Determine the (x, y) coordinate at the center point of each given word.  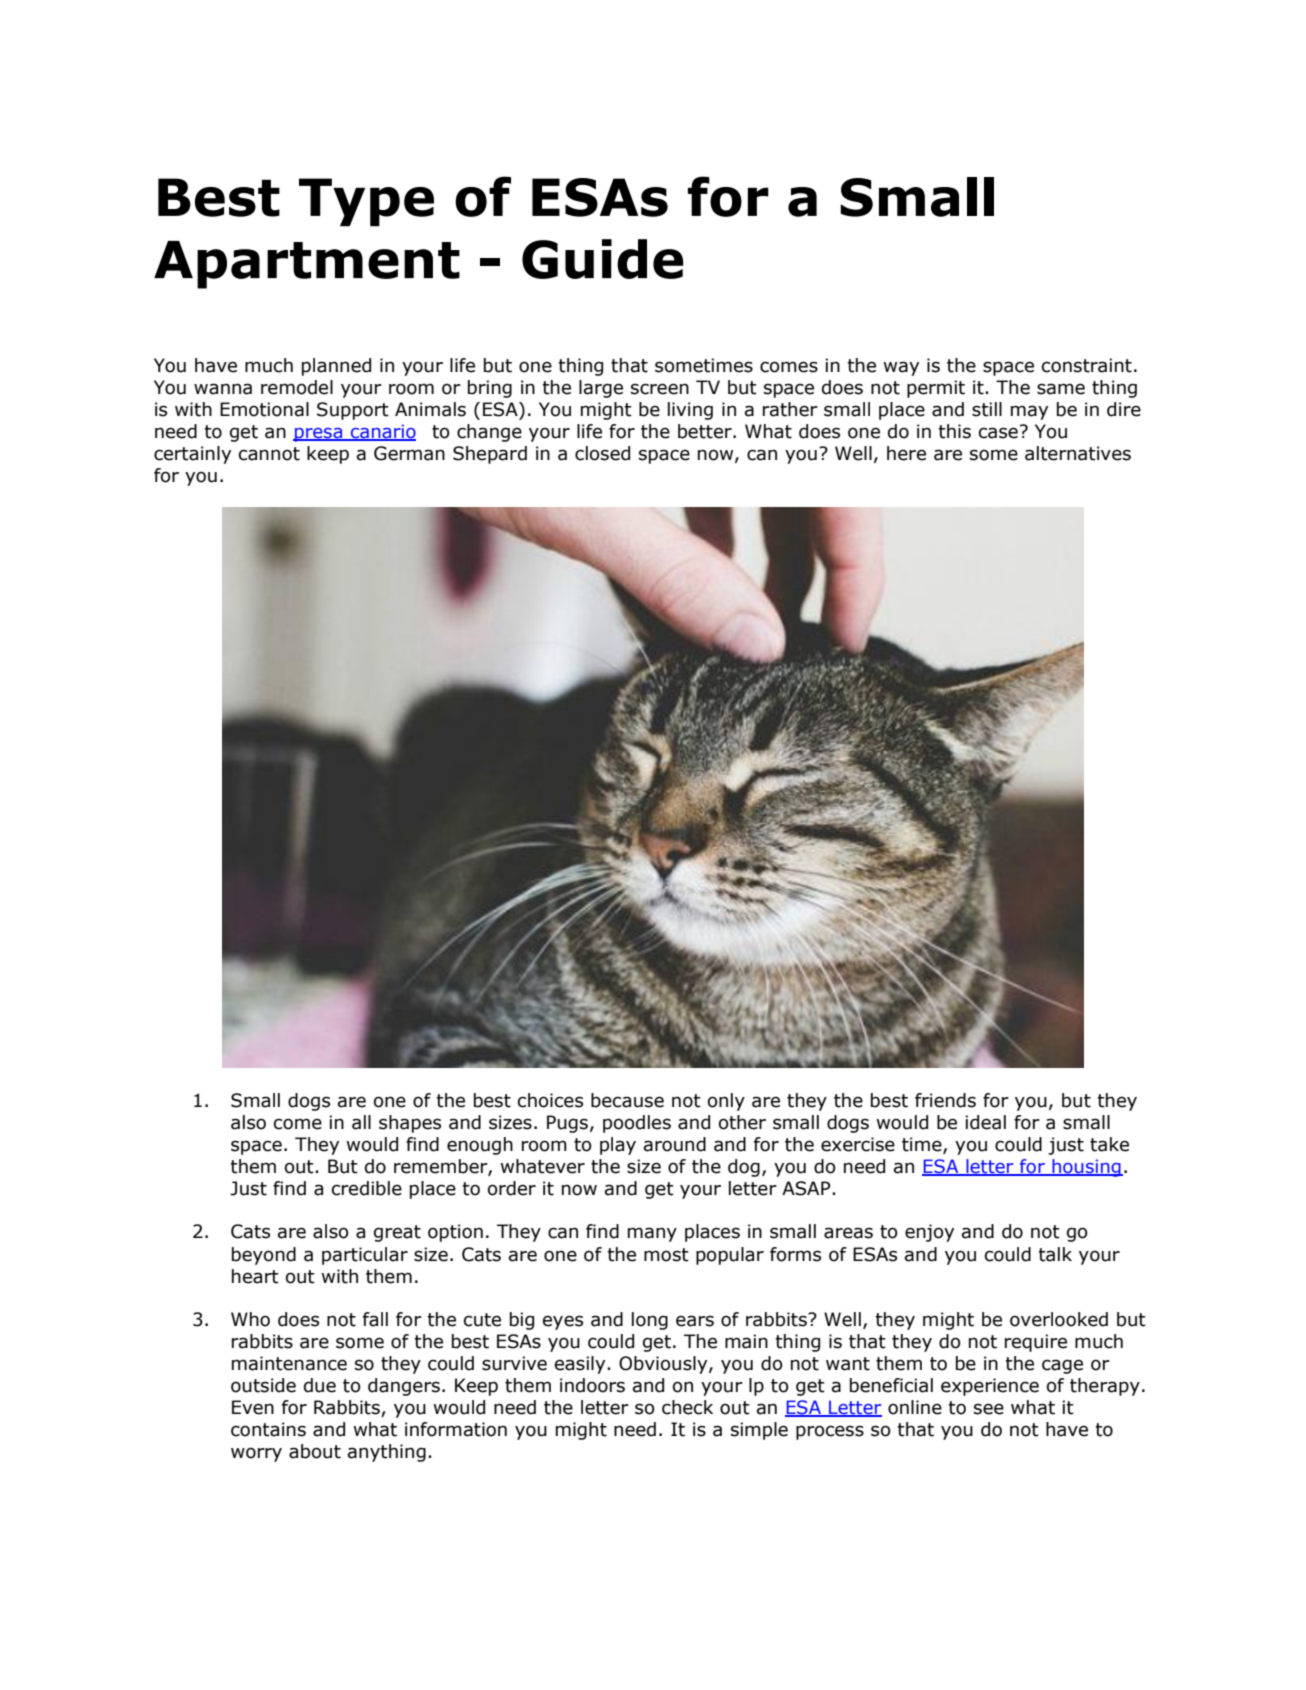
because (627, 1100)
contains (268, 1429)
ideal (985, 1122)
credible (367, 1188)
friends (945, 1100)
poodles (637, 1124)
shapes (410, 1124)
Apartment (307, 265)
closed (602, 453)
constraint (1087, 365)
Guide (602, 259)
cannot (269, 454)
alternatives (1078, 453)
